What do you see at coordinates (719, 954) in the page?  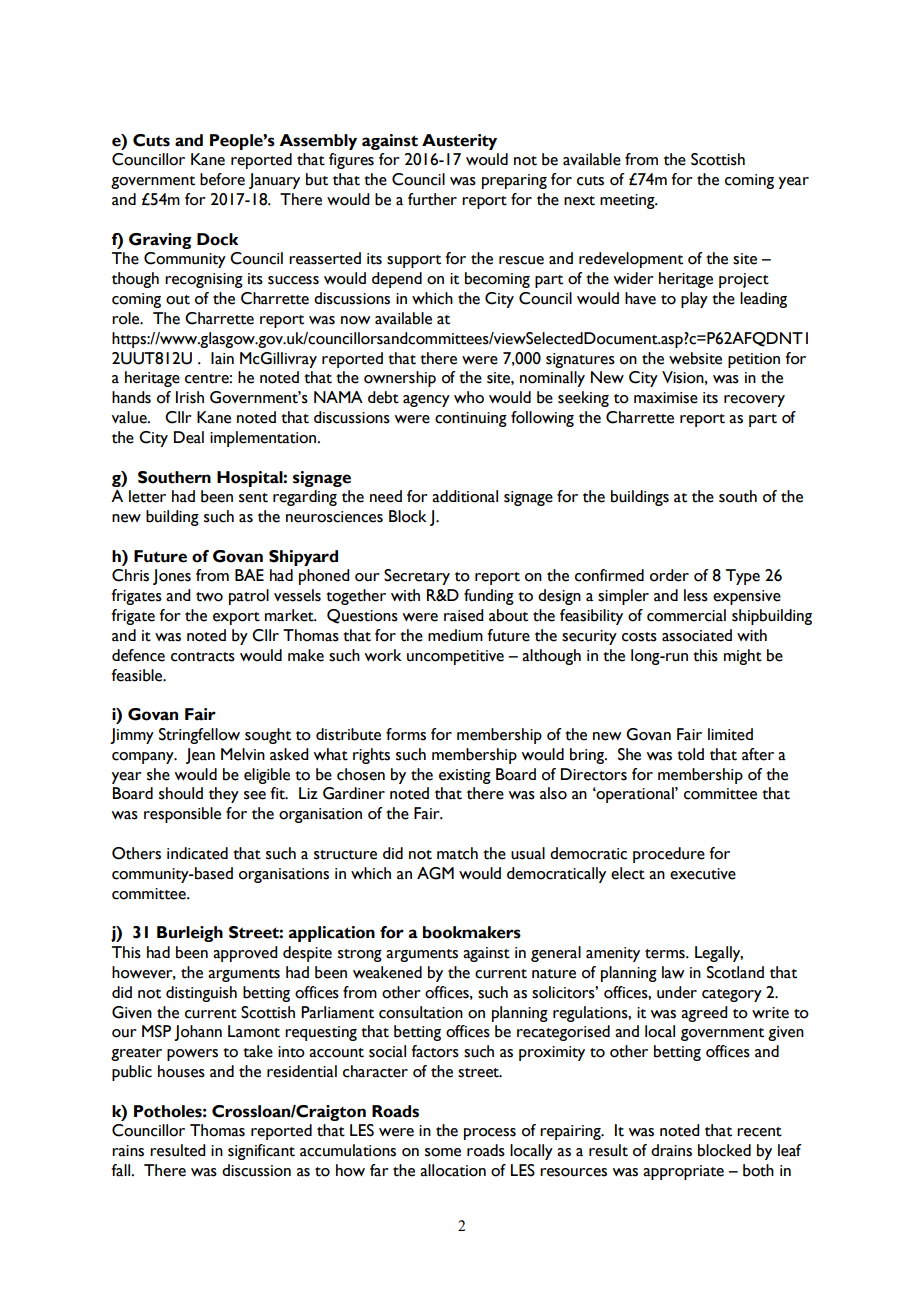 I see `Legally` at bounding box center [719, 954].
